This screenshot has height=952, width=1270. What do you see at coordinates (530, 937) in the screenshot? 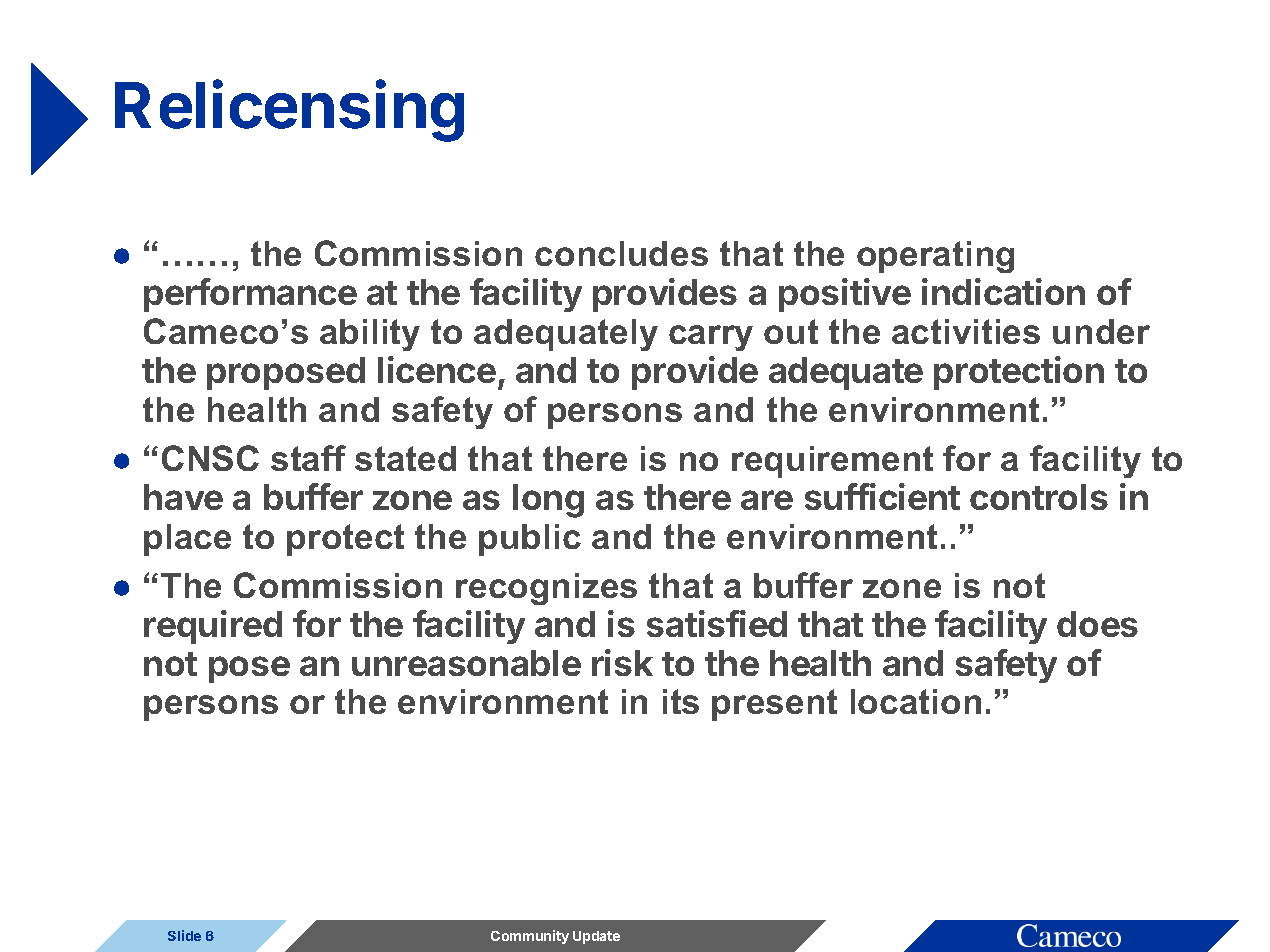
I see `Community` at bounding box center [530, 937].
